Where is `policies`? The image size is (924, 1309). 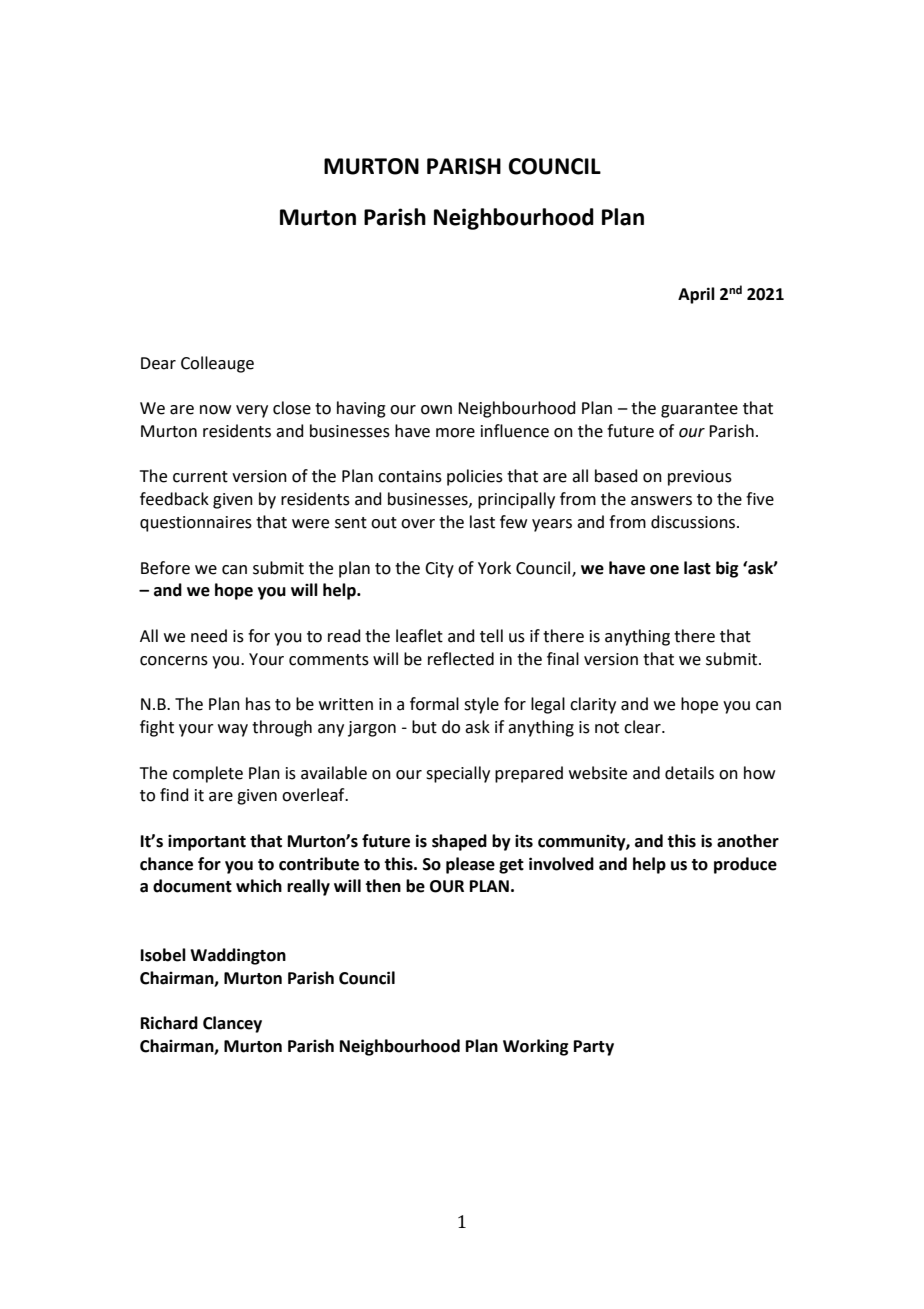 policies is located at coordinates (475, 477).
